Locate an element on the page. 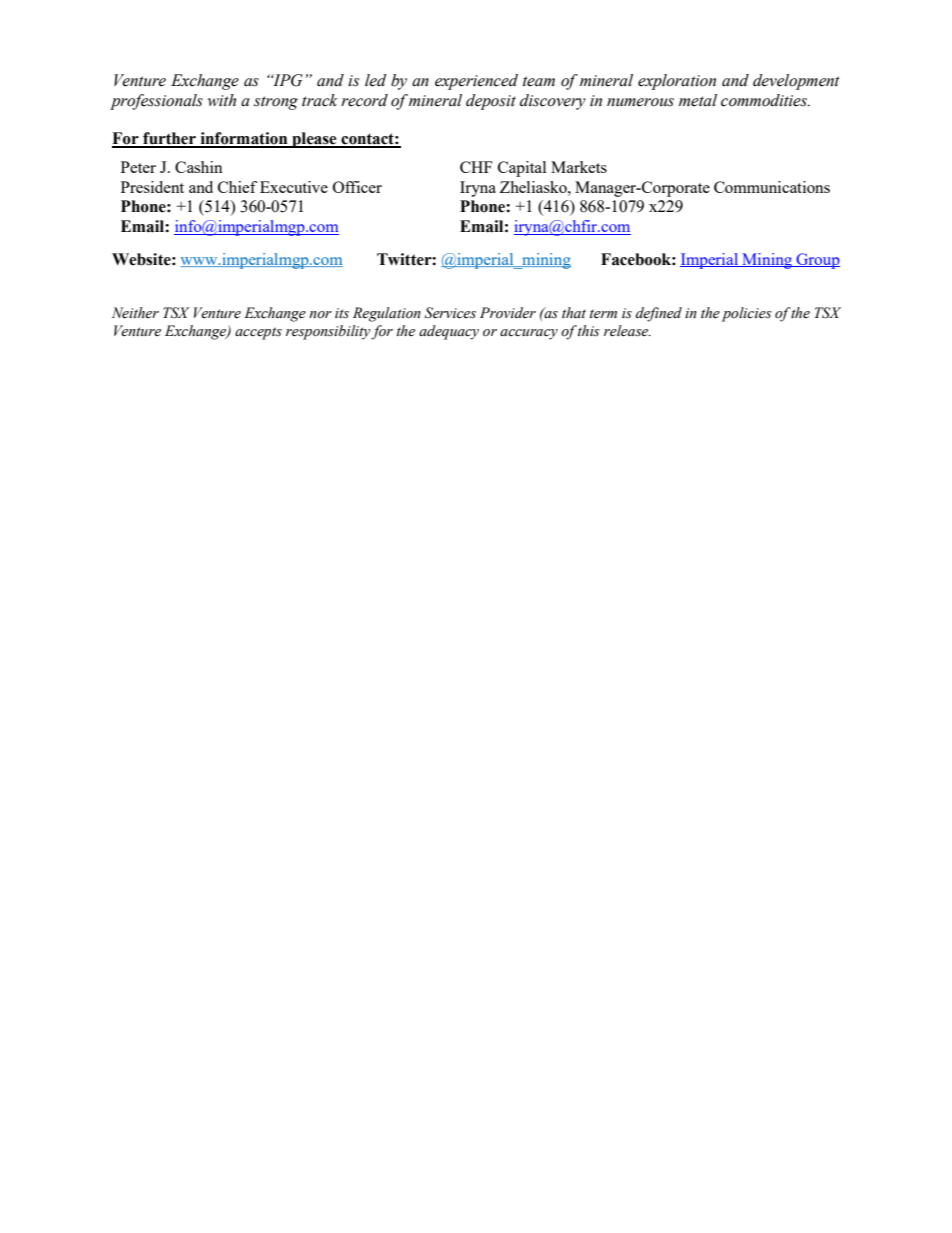  Capital is located at coordinates (522, 169).
